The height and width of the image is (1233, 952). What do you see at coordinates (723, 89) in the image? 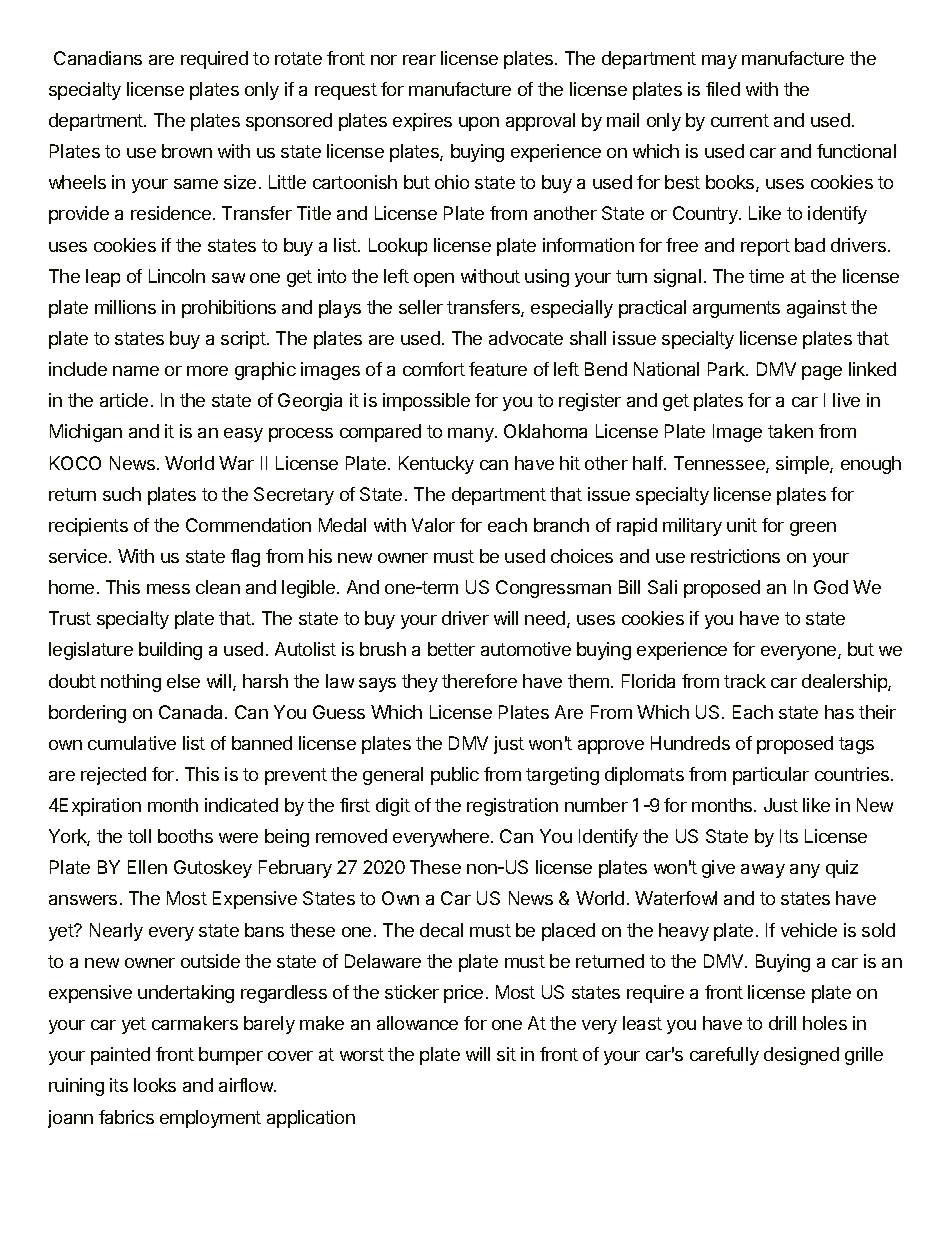
I see `filed` at bounding box center [723, 89].
